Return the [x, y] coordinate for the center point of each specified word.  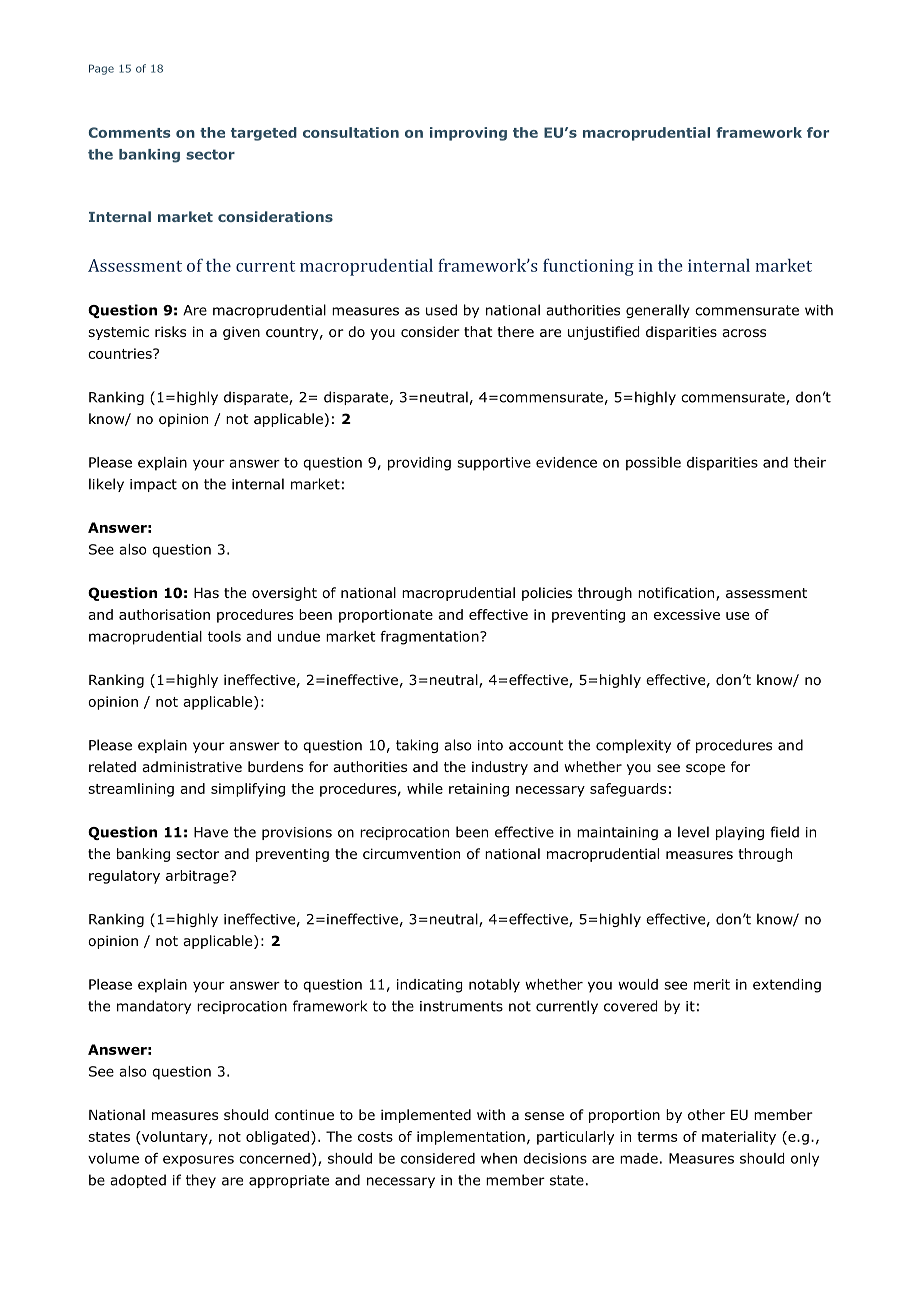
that [478, 331]
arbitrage [198, 877]
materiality [739, 1138]
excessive [687, 614]
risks [170, 331]
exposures [198, 1161]
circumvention [411, 854]
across [744, 333]
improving [468, 134]
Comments [129, 132]
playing [740, 833]
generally [658, 311]
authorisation [164, 614]
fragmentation [430, 638]
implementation [471, 1138]
